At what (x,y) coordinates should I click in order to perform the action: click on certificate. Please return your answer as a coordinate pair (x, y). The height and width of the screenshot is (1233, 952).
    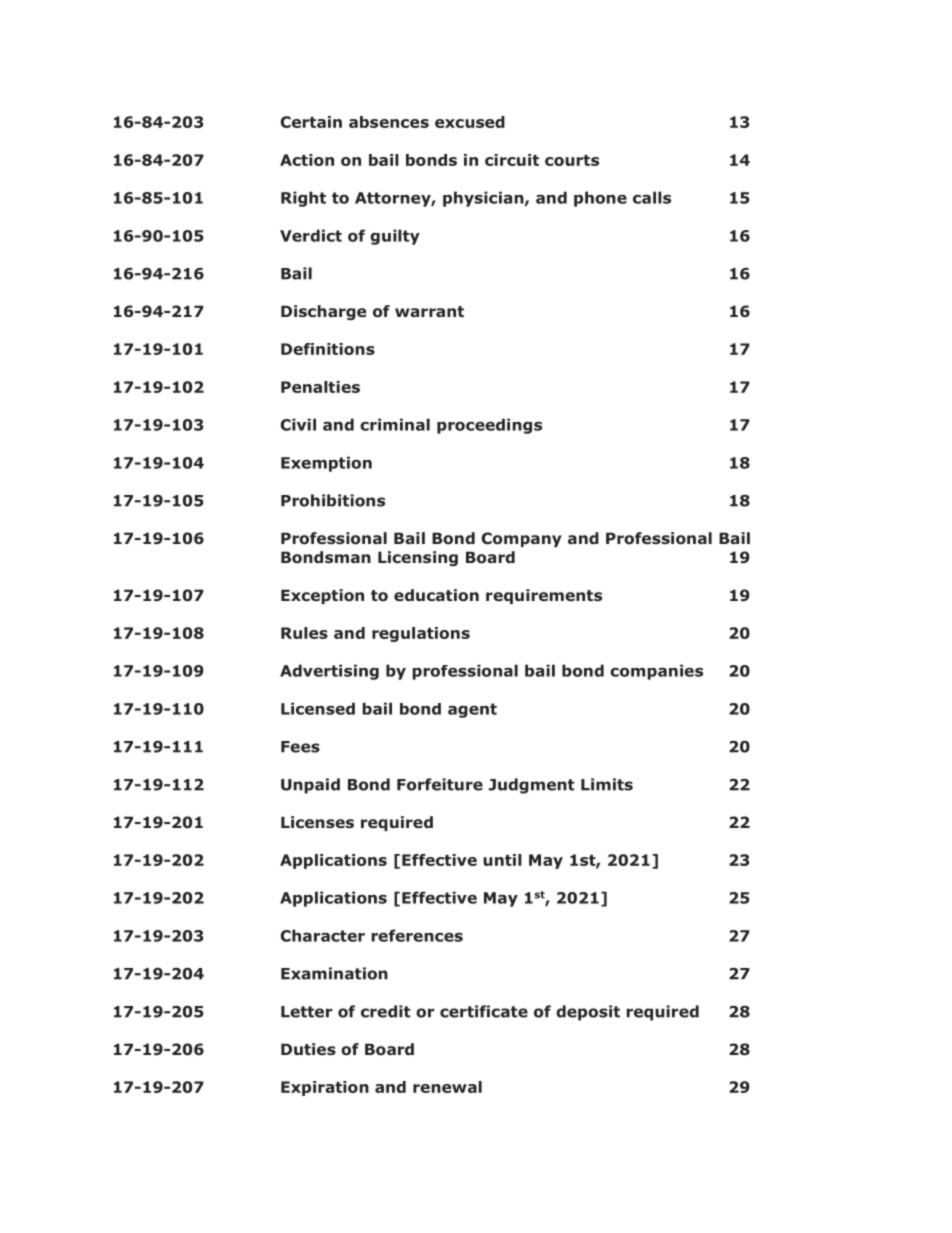
    Looking at the image, I should click on (484, 1011).
